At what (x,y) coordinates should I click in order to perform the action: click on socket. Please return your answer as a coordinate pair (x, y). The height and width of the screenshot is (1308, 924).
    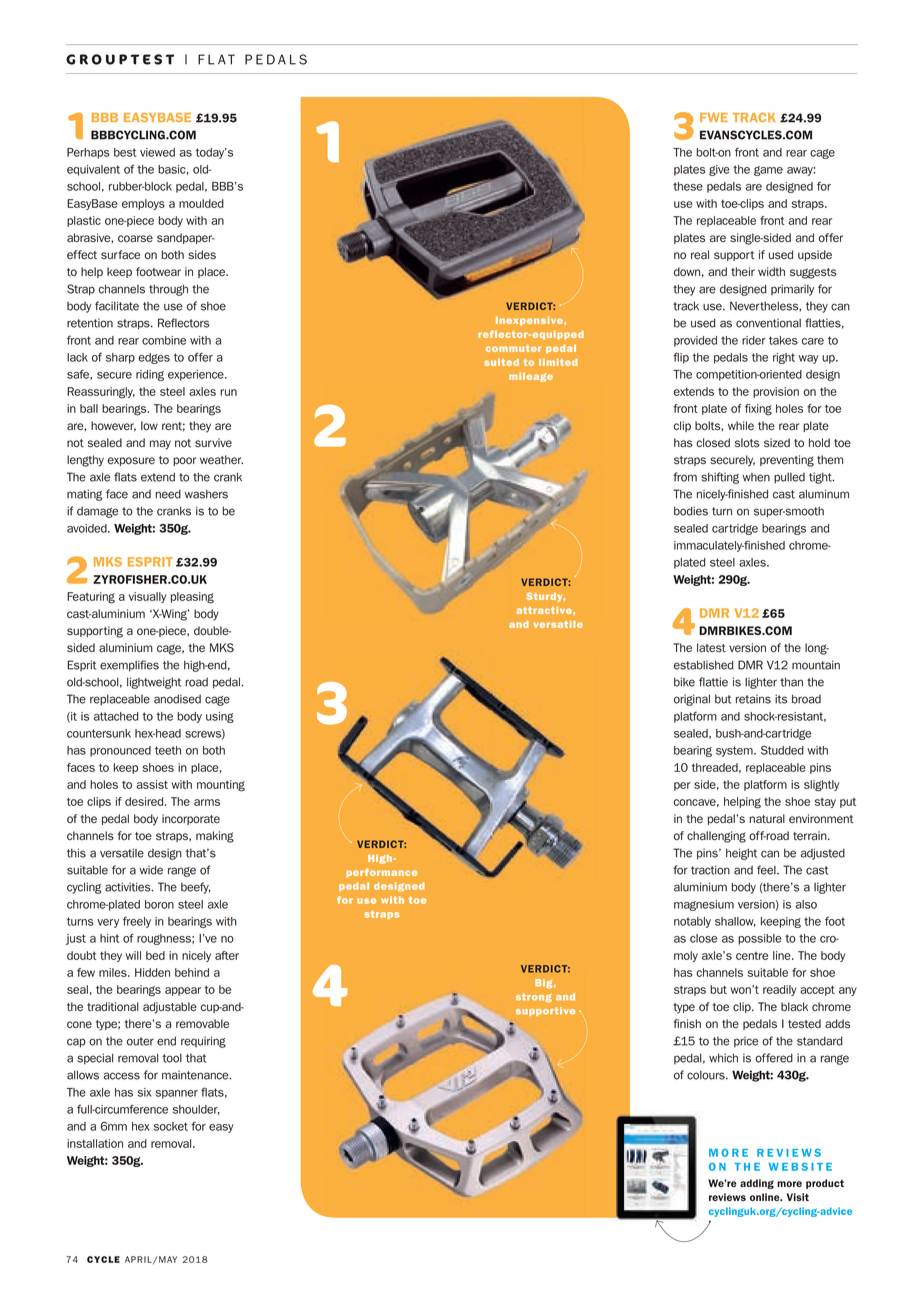
    Looking at the image, I should click on (171, 1126).
